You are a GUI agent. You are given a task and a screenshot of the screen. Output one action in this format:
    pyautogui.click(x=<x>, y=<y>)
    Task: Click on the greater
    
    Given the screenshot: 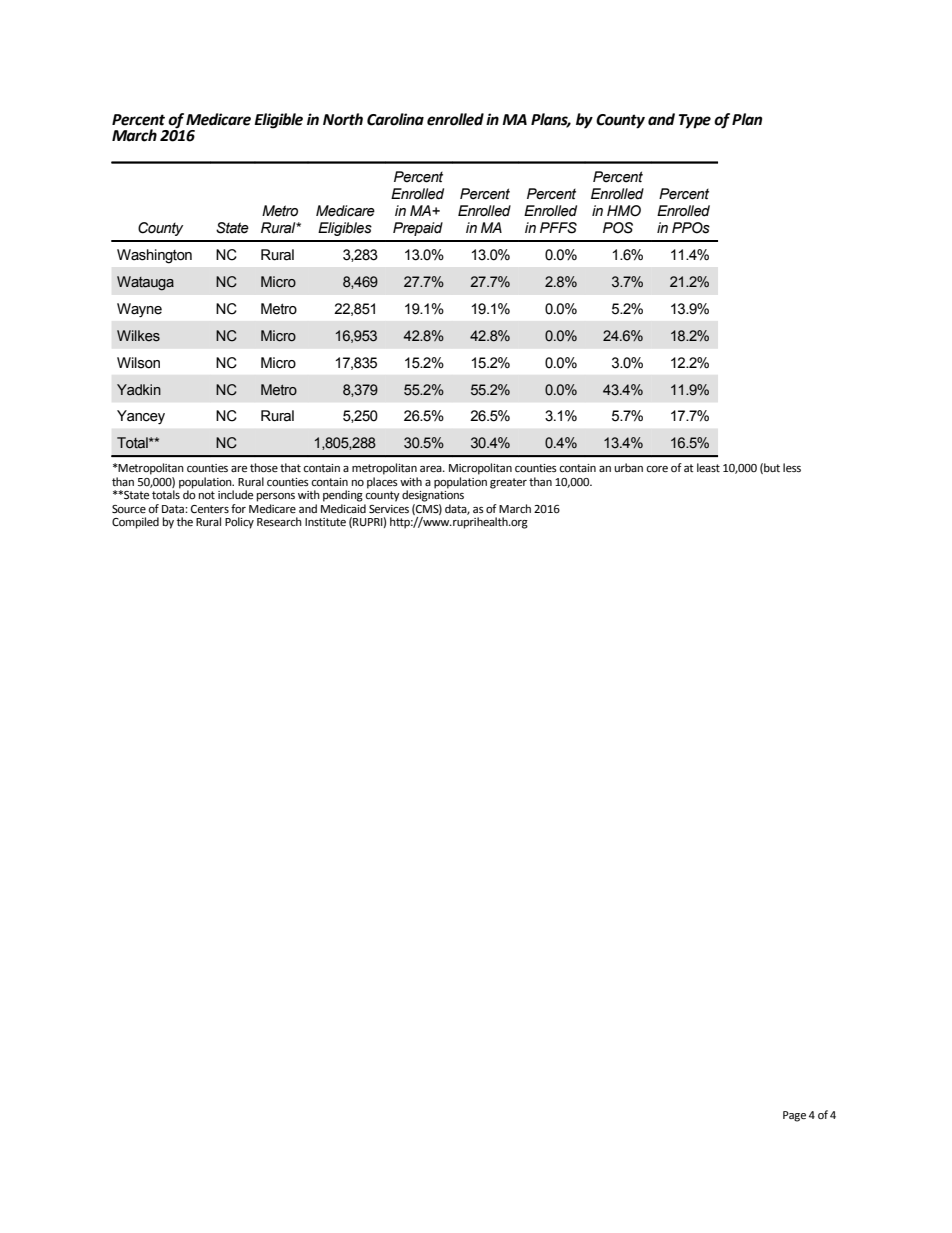 What is the action you would take?
    pyautogui.click(x=508, y=483)
